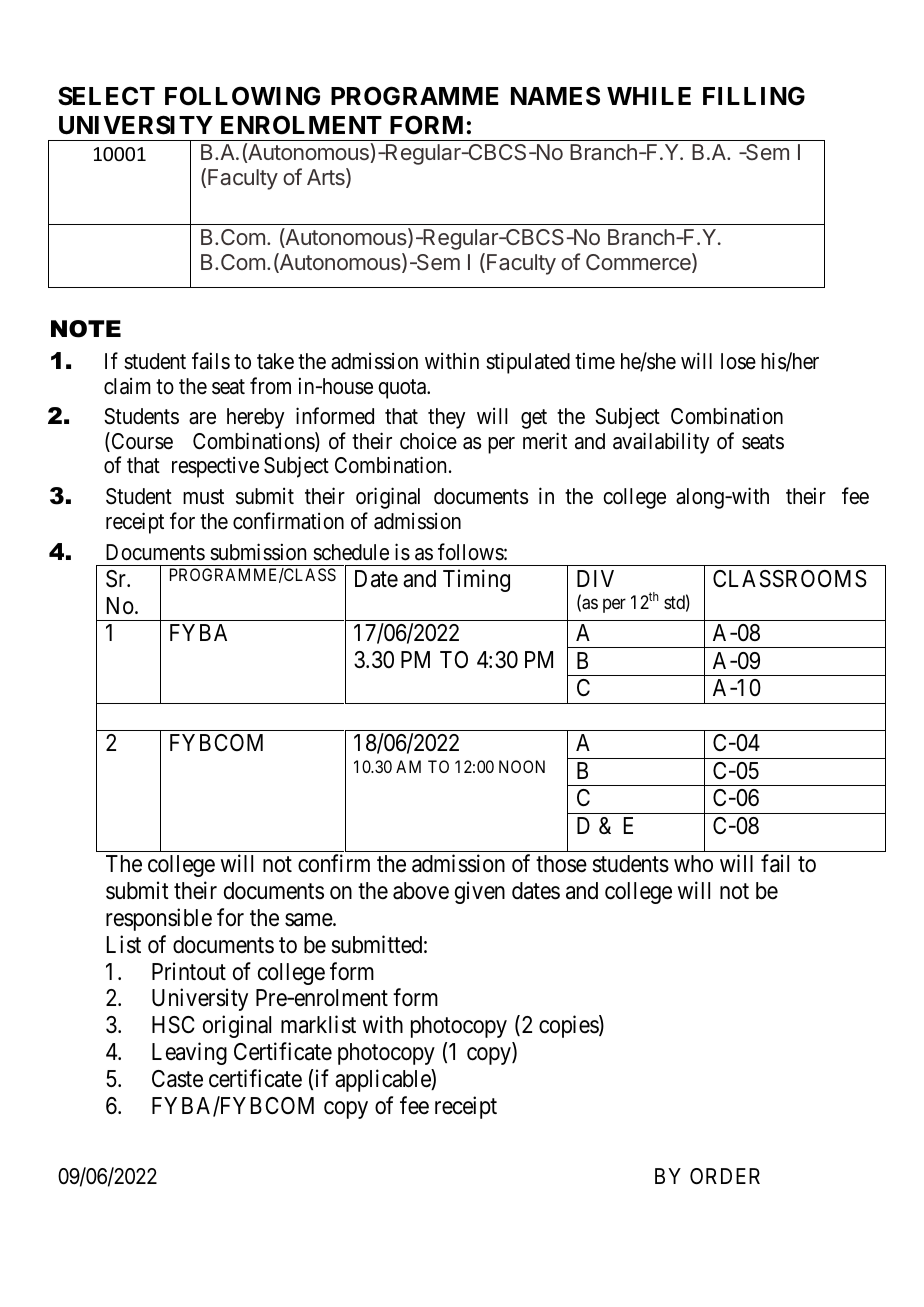  What do you see at coordinates (189, 1053) in the screenshot?
I see `Leaving` at bounding box center [189, 1053].
